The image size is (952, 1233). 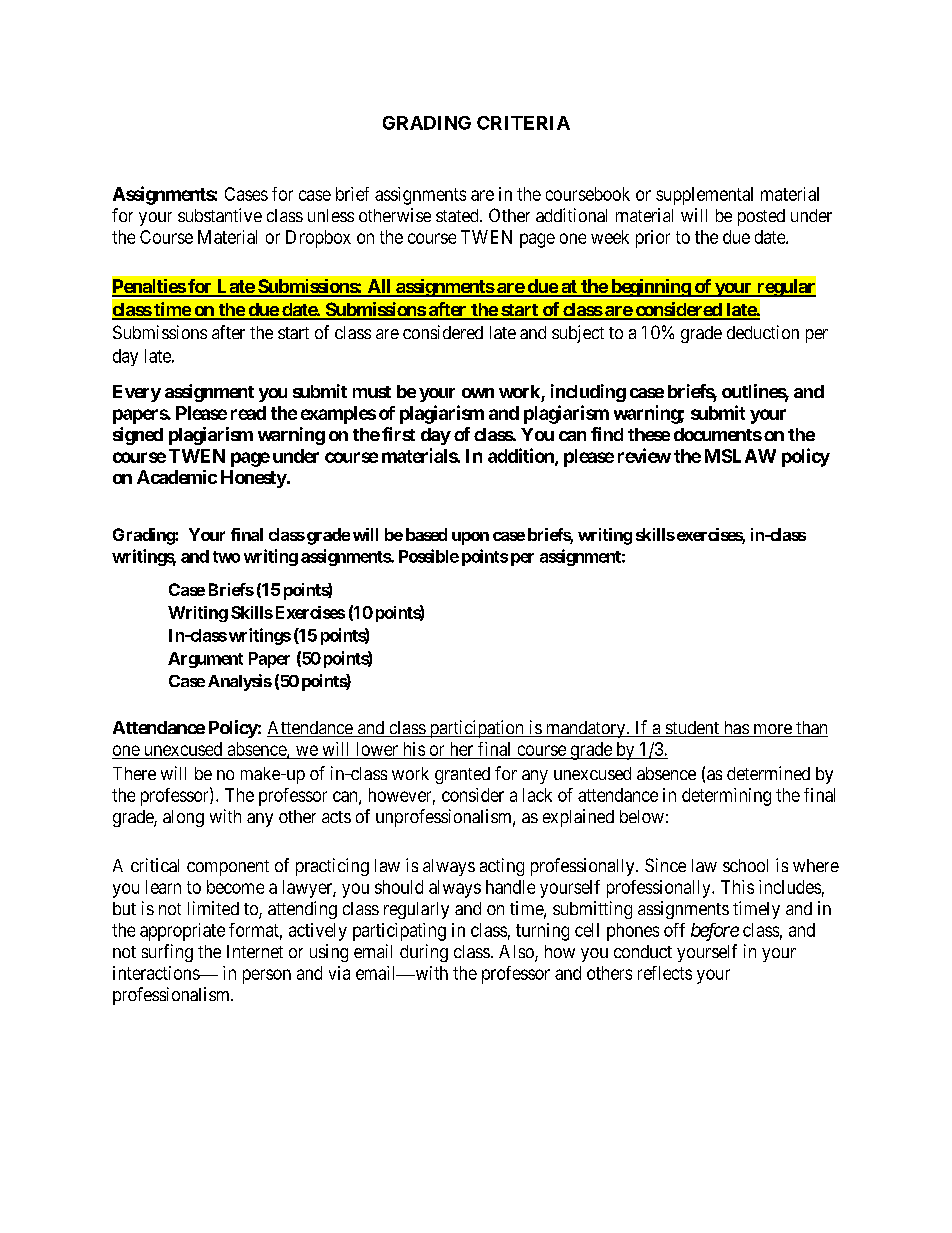 I want to click on two, so click(x=226, y=557).
